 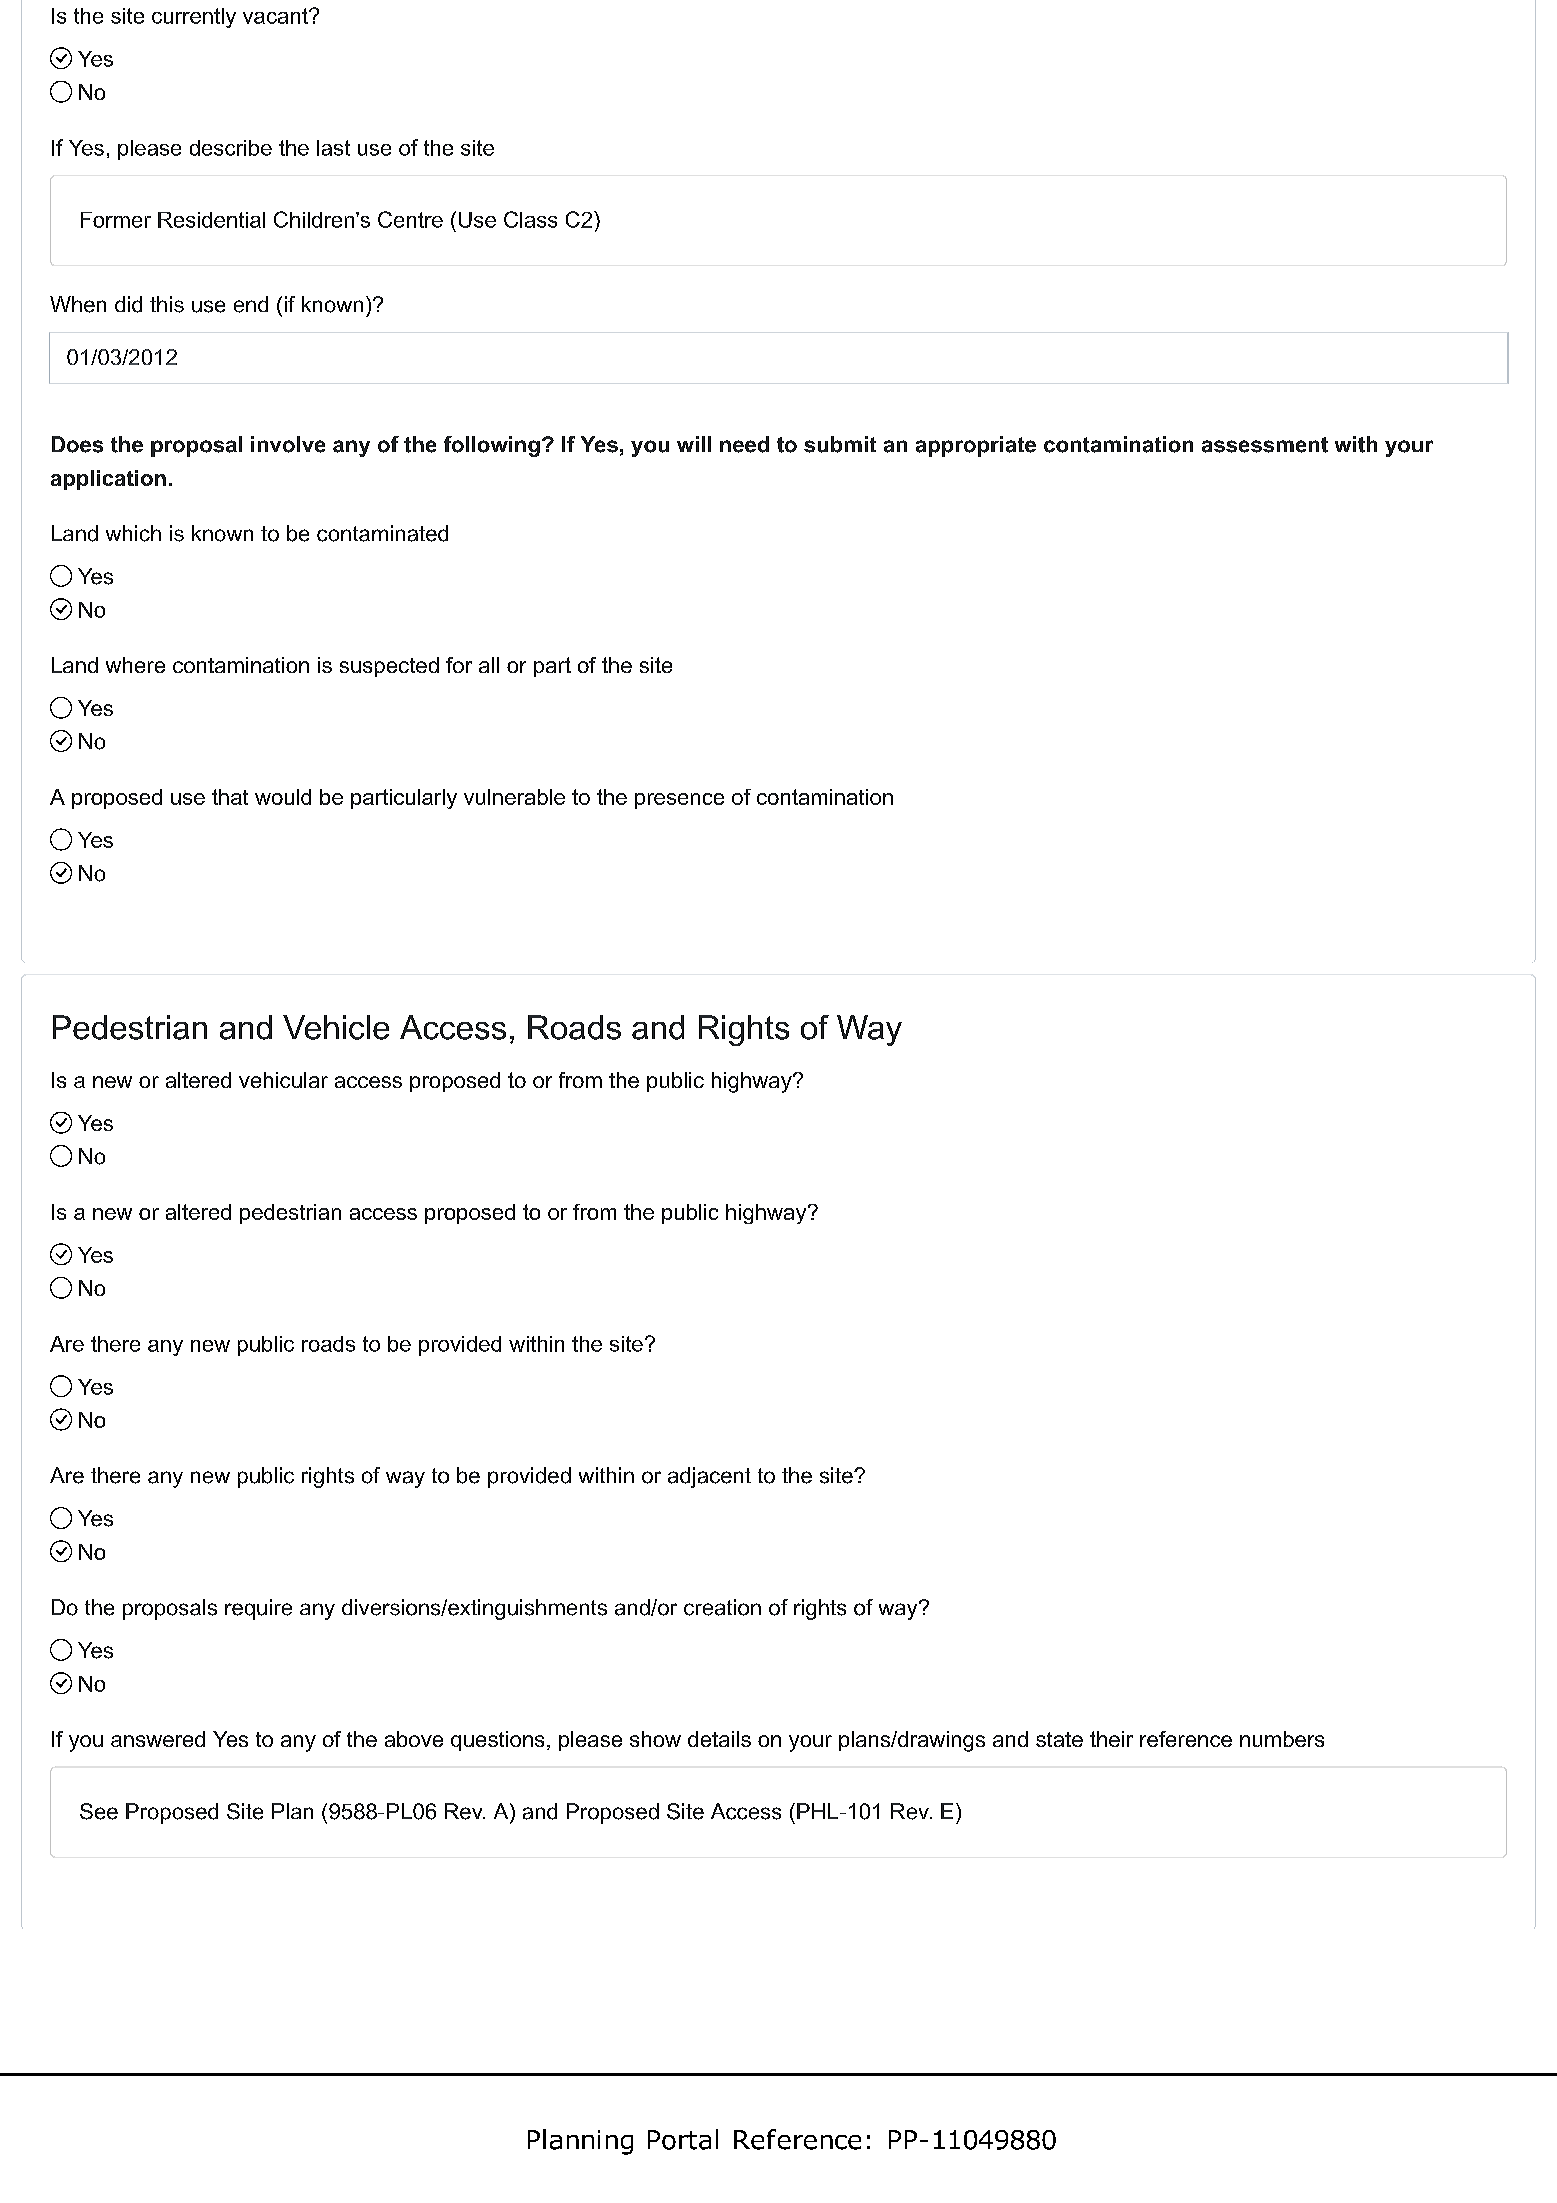 What do you see at coordinates (283, 1080) in the screenshot?
I see `vehicular` at bounding box center [283, 1080].
